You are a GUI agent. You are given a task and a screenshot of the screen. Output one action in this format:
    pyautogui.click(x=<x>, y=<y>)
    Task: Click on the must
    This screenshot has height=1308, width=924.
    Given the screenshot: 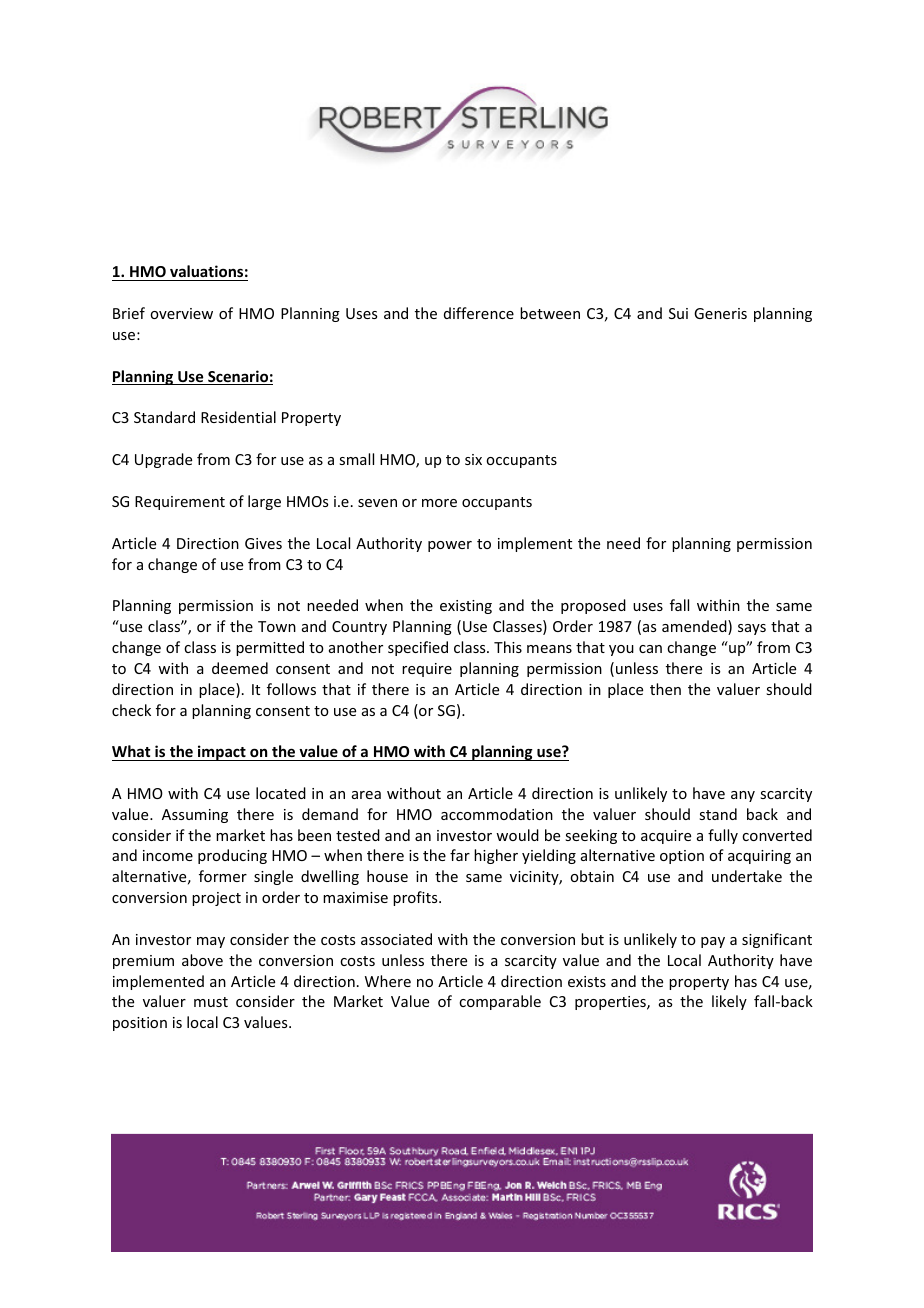 What is the action you would take?
    pyautogui.click(x=211, y=1002)
